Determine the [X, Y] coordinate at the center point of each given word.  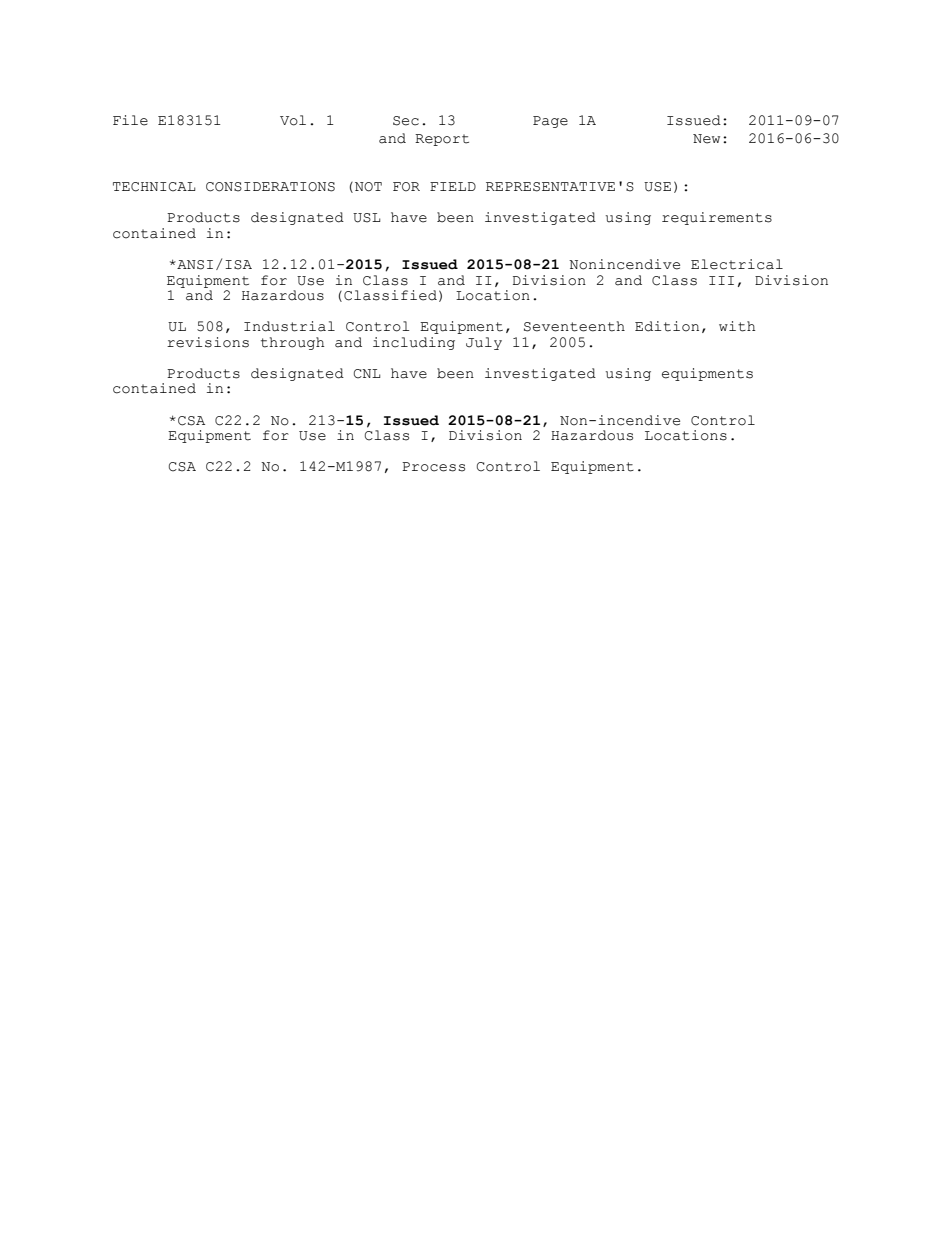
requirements [717, 218]
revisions [208, 342]
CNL [367, 374]
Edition [667, 326]
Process [433, 467]
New [706, 139]
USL [367, 218]
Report [442, 140]
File [130, 120]
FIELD [453, 186]
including [414, 343]
